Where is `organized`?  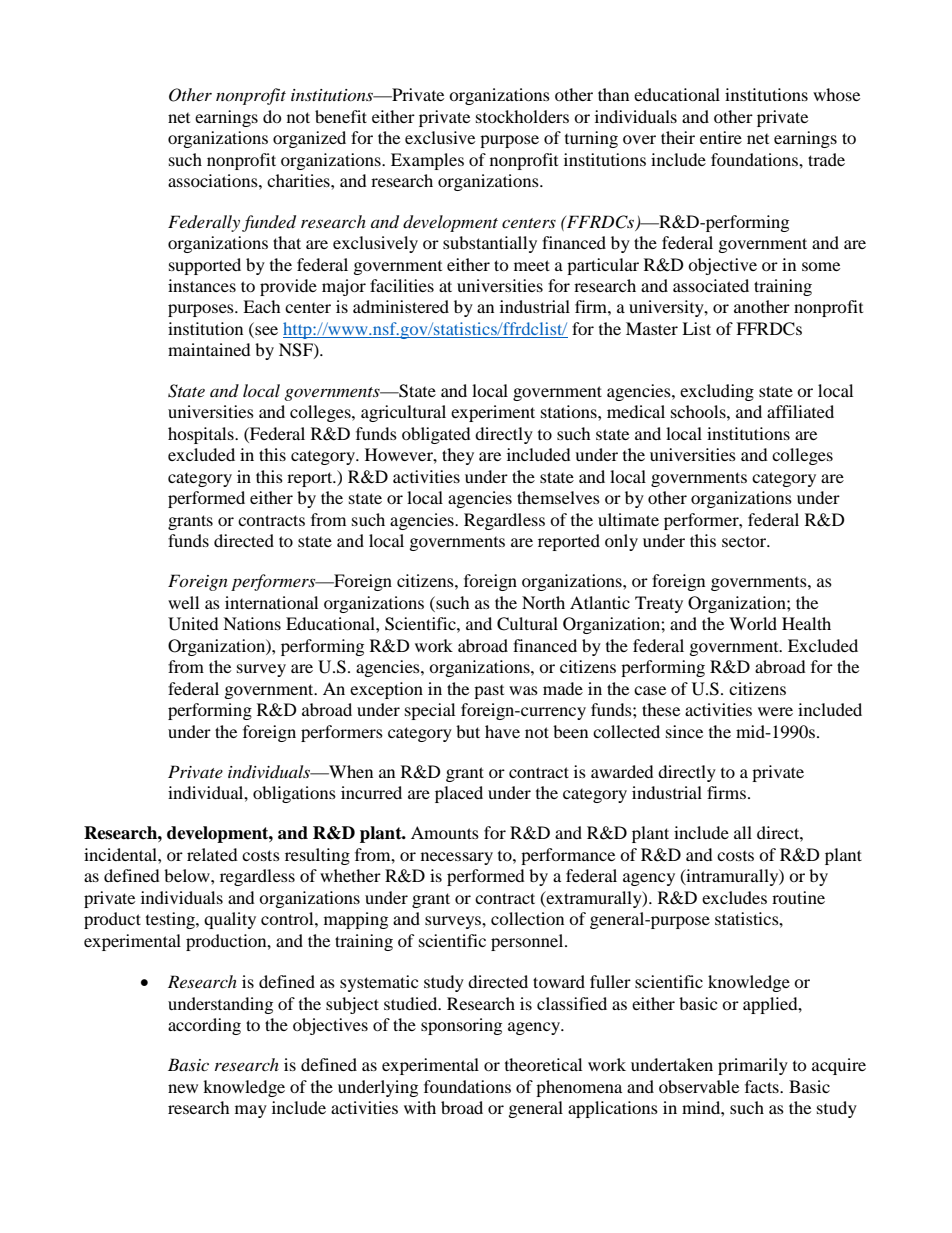 organized is located at coordinates (309, 139).
